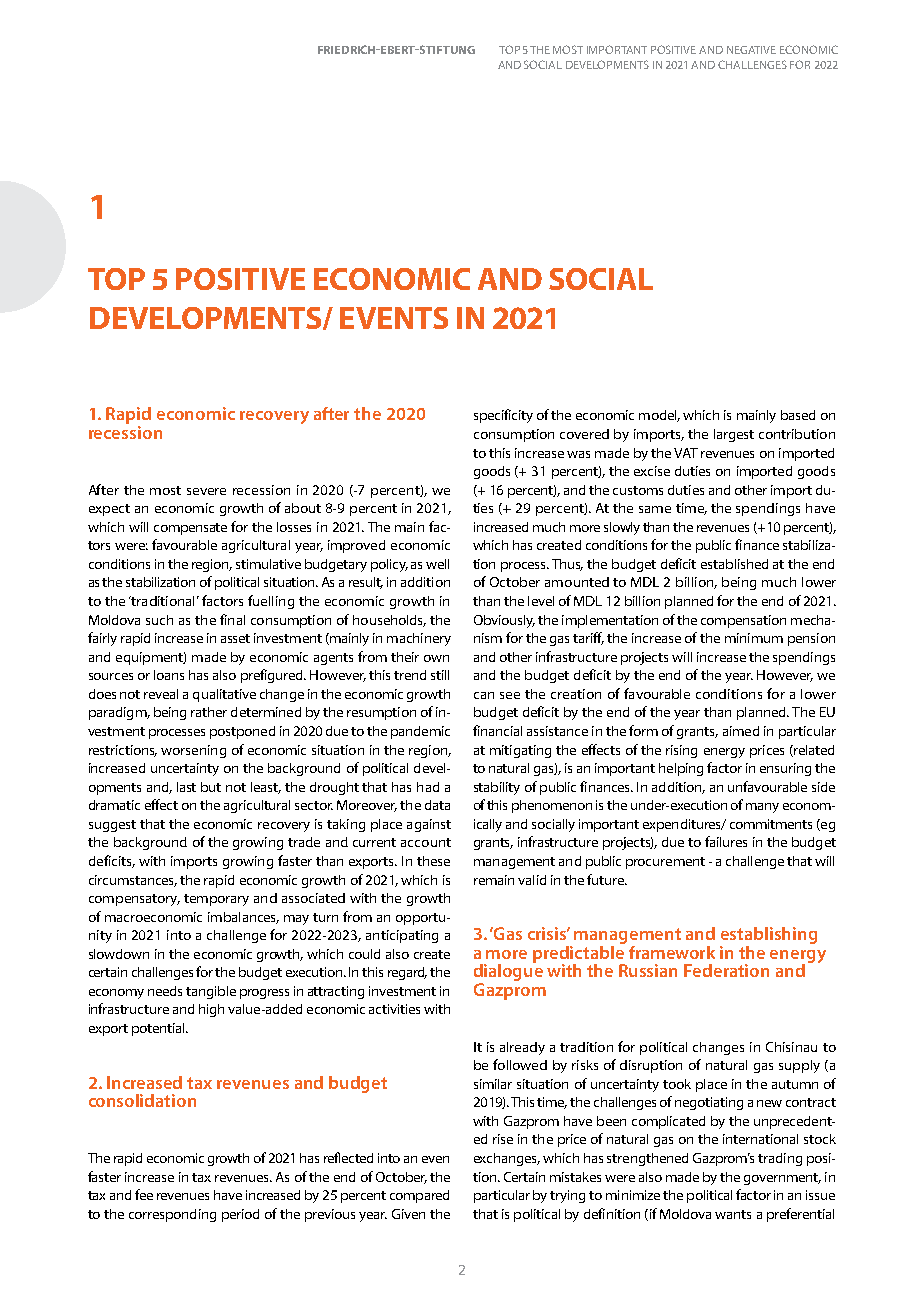 Image resolution: width=924 pixels, height=1308 pixels. I want to click on expect, so click(109, 510).
